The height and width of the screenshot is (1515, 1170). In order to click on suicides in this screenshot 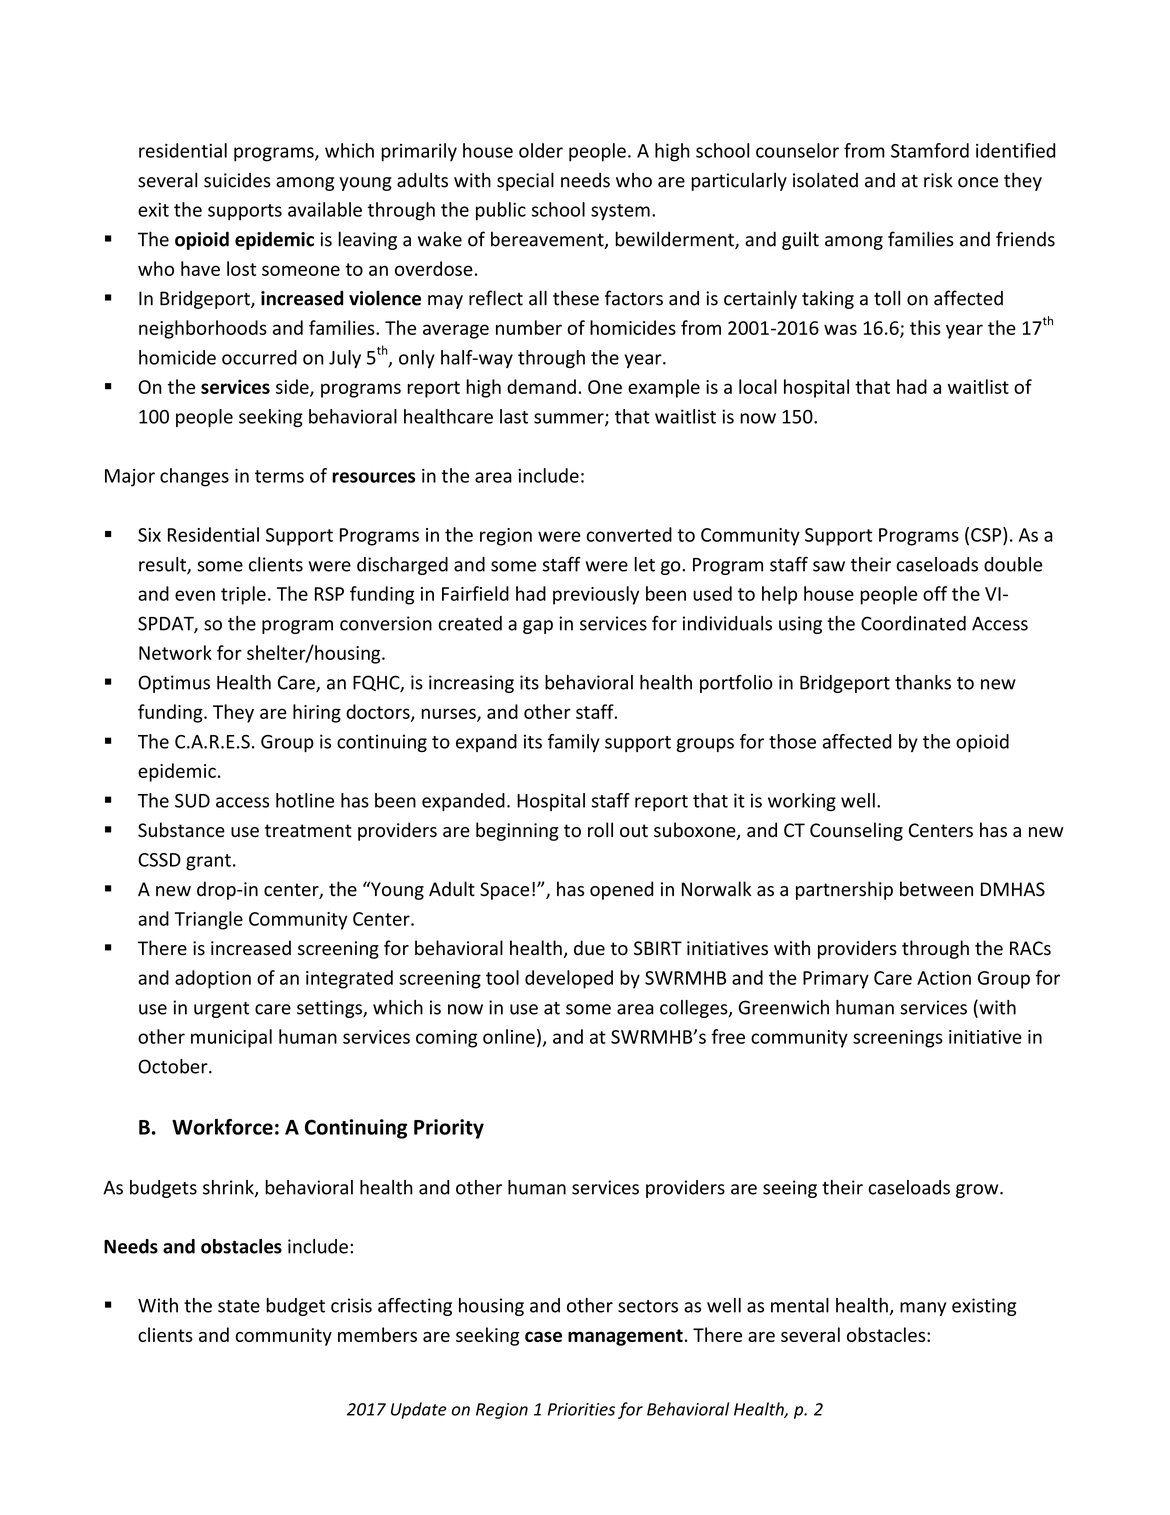, I will do `click(237, 180)`.
